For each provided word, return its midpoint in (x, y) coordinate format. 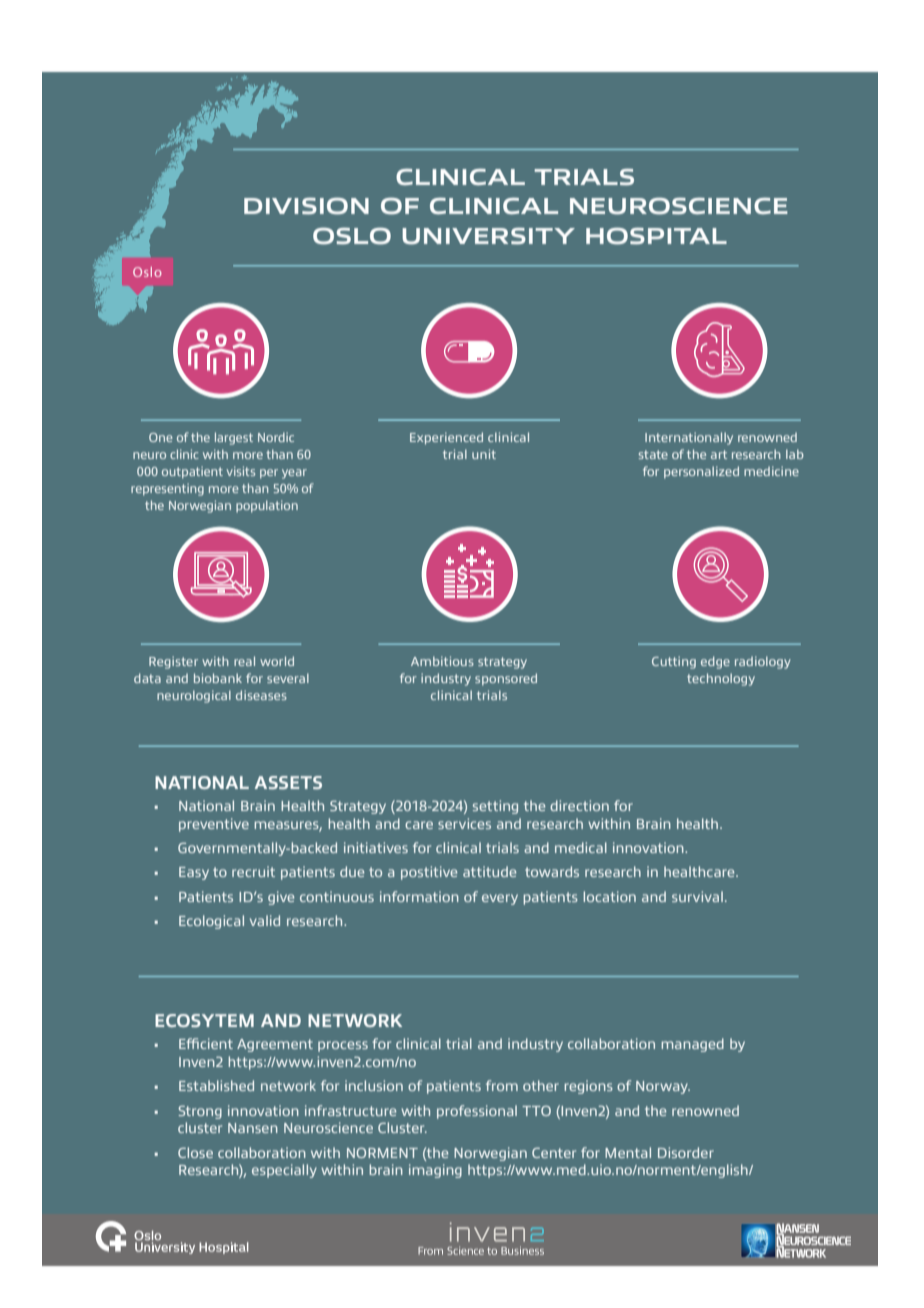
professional (477, 1112)
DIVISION (306, 206)
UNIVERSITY (488, 236)
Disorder (686, 1152)
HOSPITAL (656, 236)
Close (195, 1152)
